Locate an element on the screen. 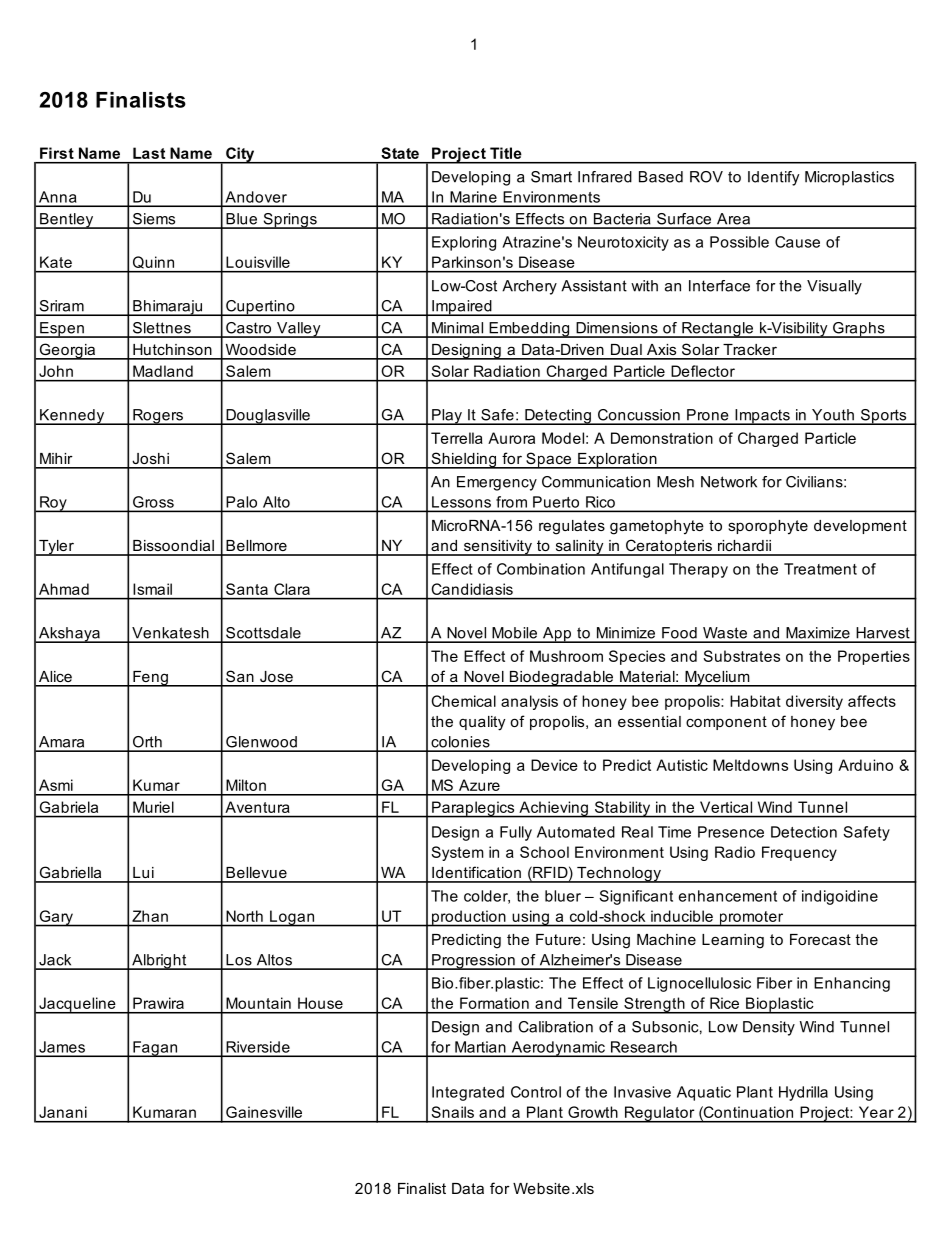 This screenshot has height=1233, width=952. Fagan is located at coordinates (155, 1049).
